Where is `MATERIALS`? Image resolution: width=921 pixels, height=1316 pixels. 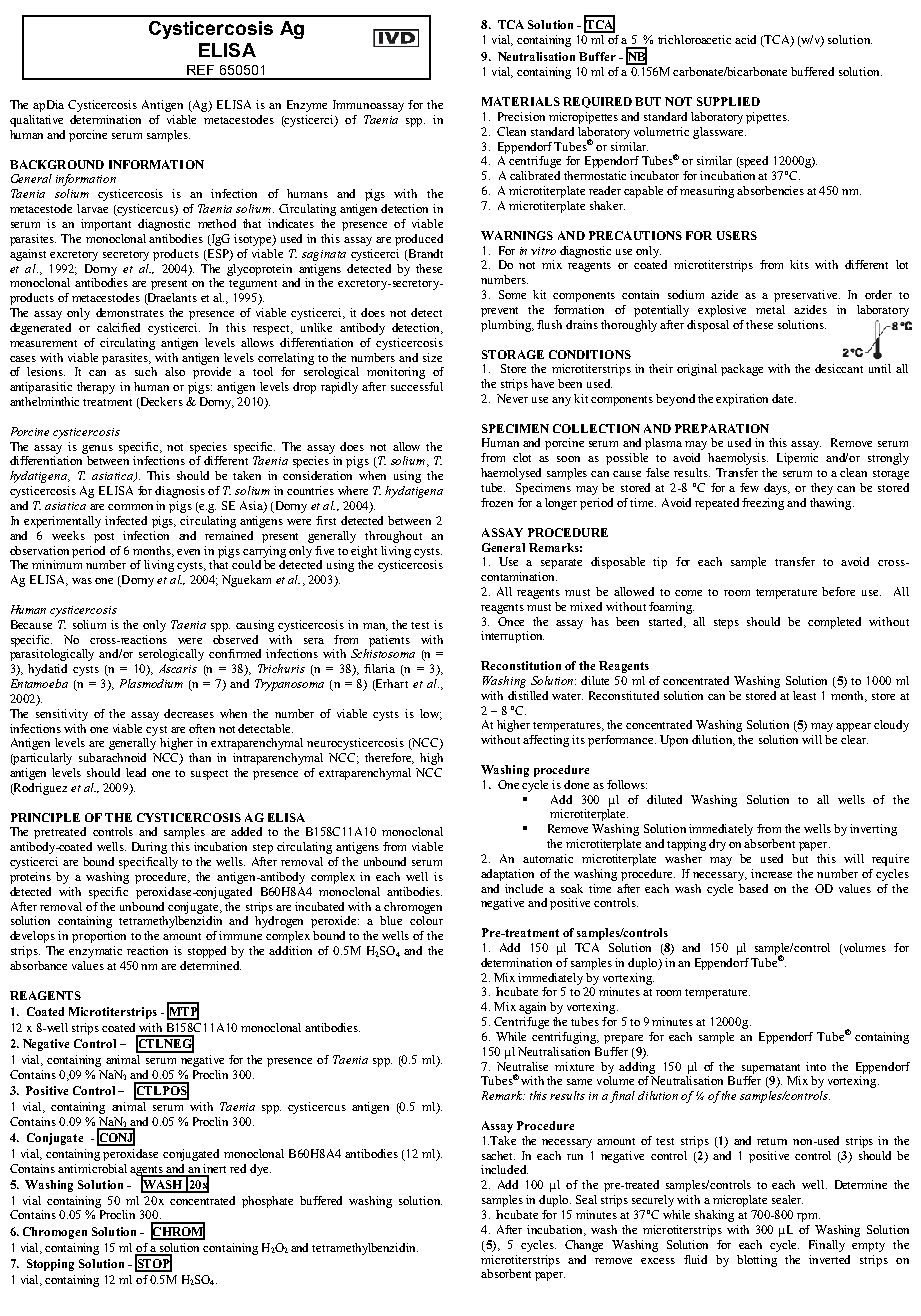 MATERIALS is located at coordinates (521, 101).
